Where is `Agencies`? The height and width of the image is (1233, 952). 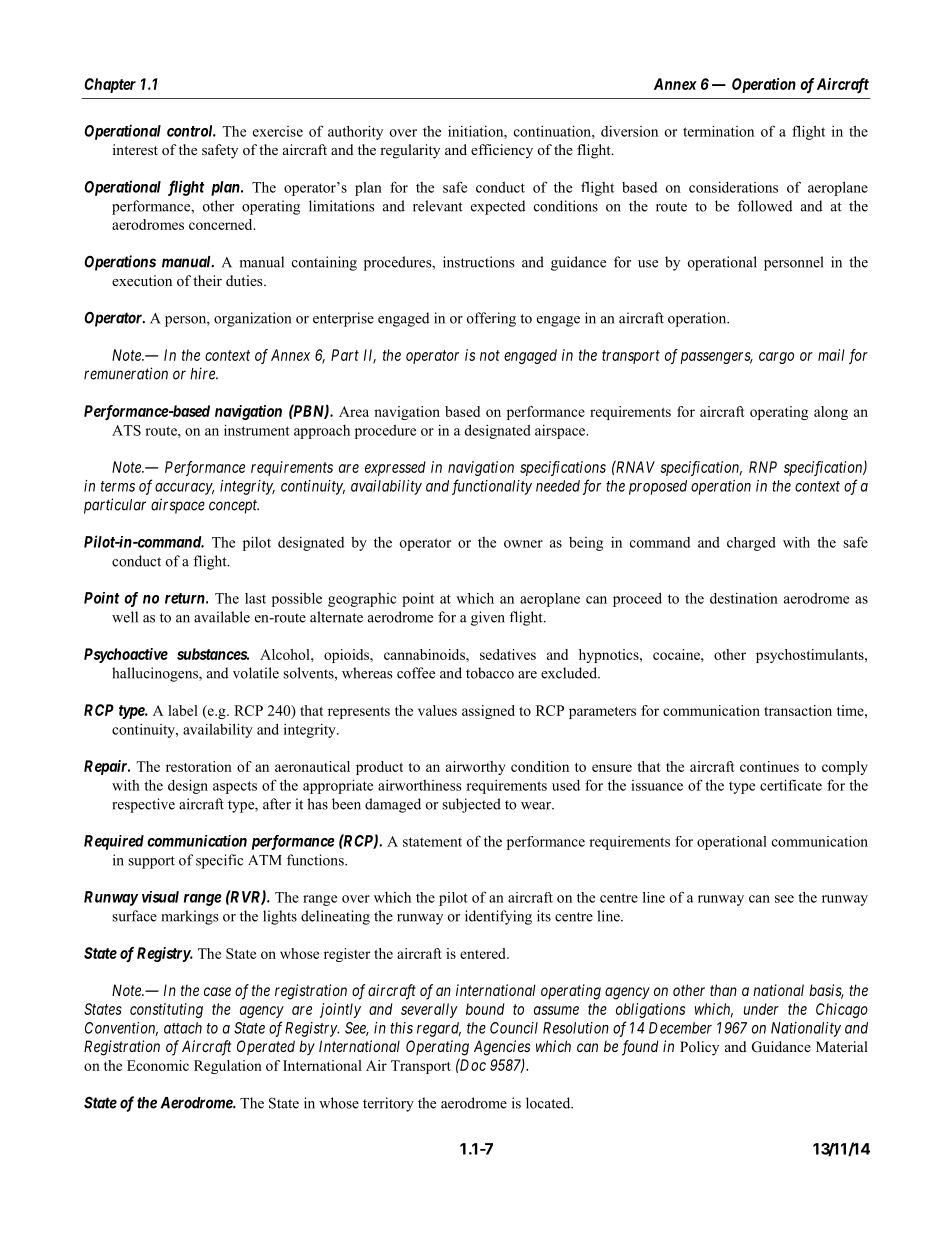
Agencies is located at coordinates (502, 1048).
